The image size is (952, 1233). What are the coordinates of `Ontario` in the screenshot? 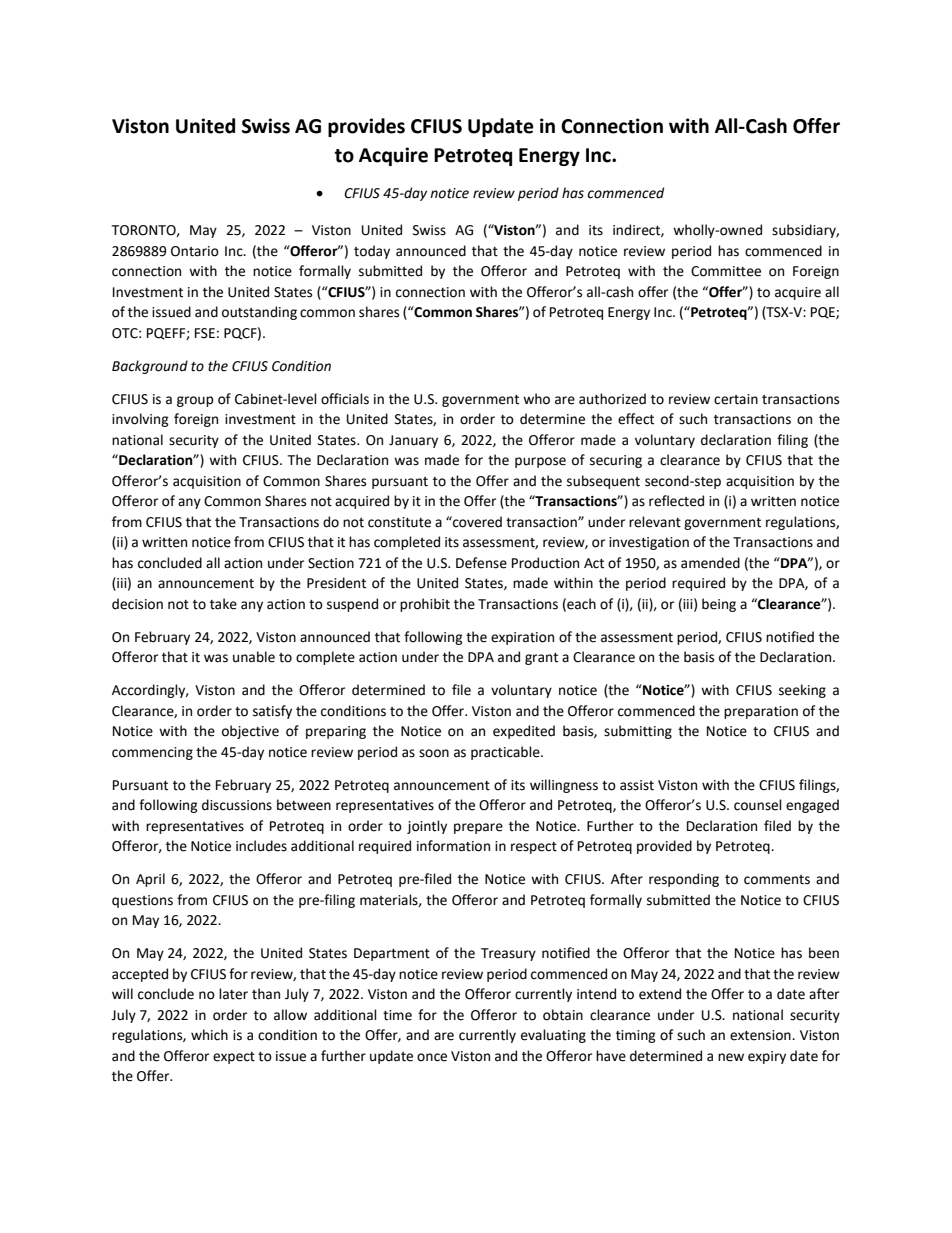 It's located at (195, 251).
